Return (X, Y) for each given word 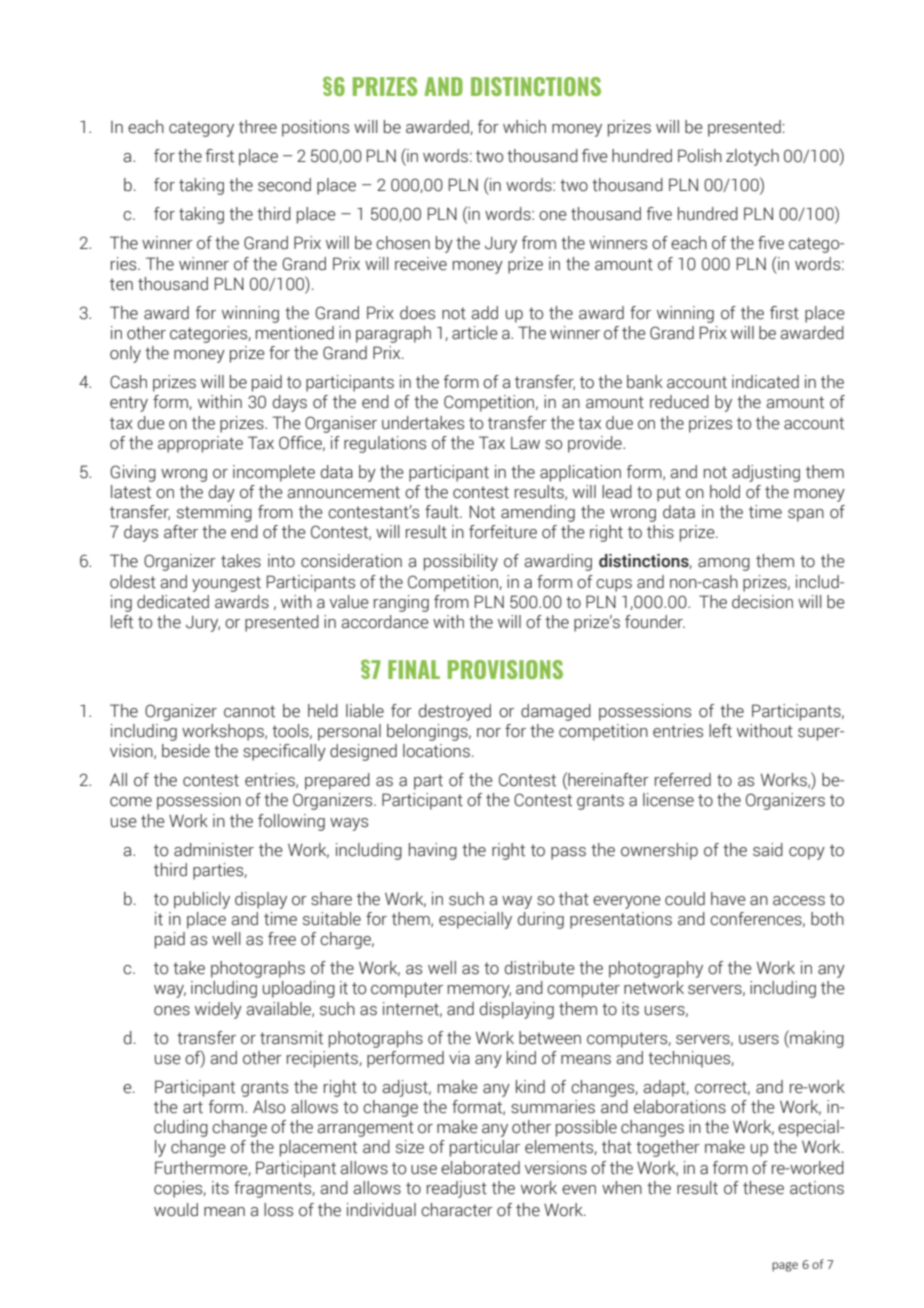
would (176, 1210)
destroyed (455, 712)
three (258, 127)
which (524, 127)
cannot (249, 711)
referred (683, 780)
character (457, 1210)
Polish (700, 156)
